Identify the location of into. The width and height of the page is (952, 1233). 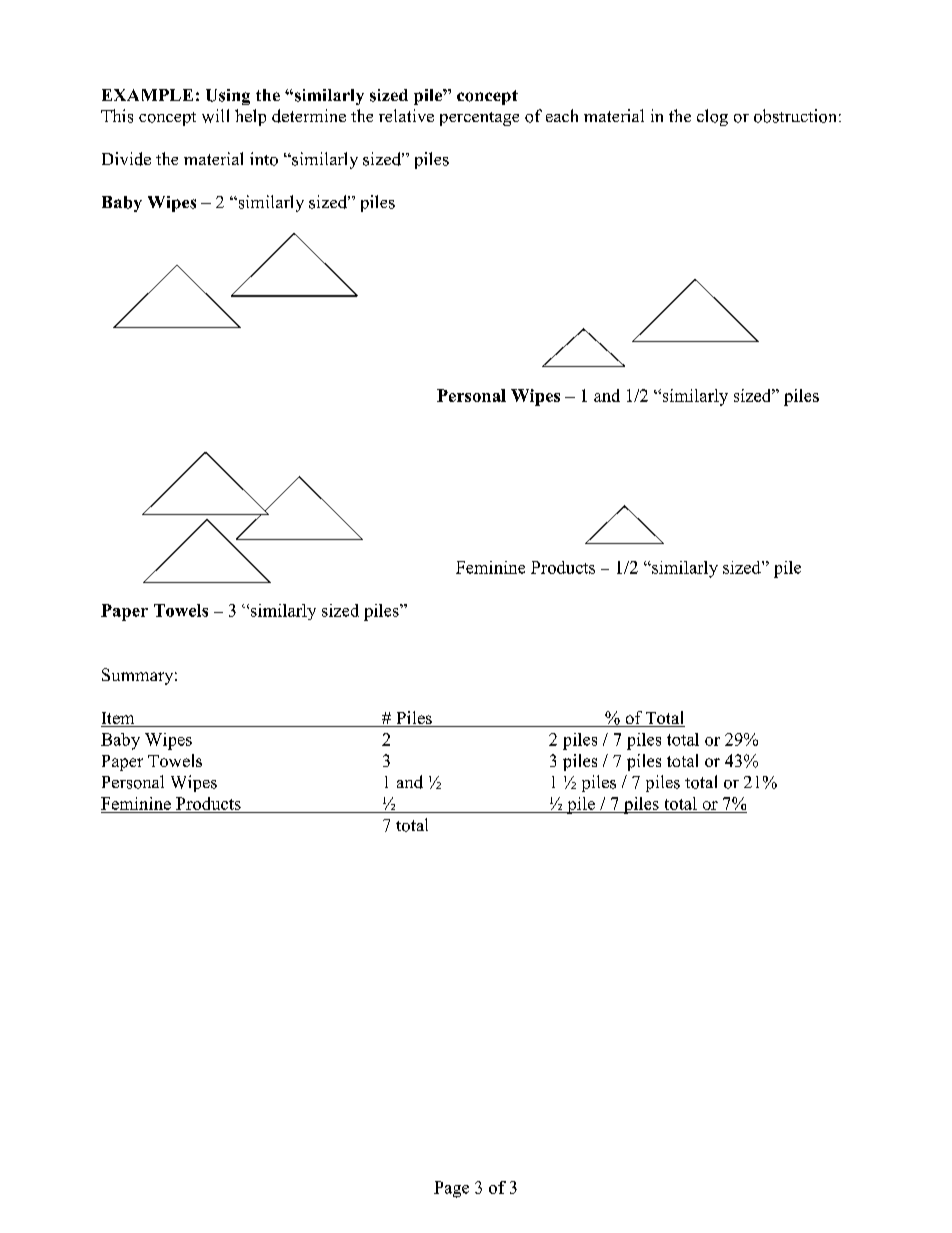
(264, 159).
